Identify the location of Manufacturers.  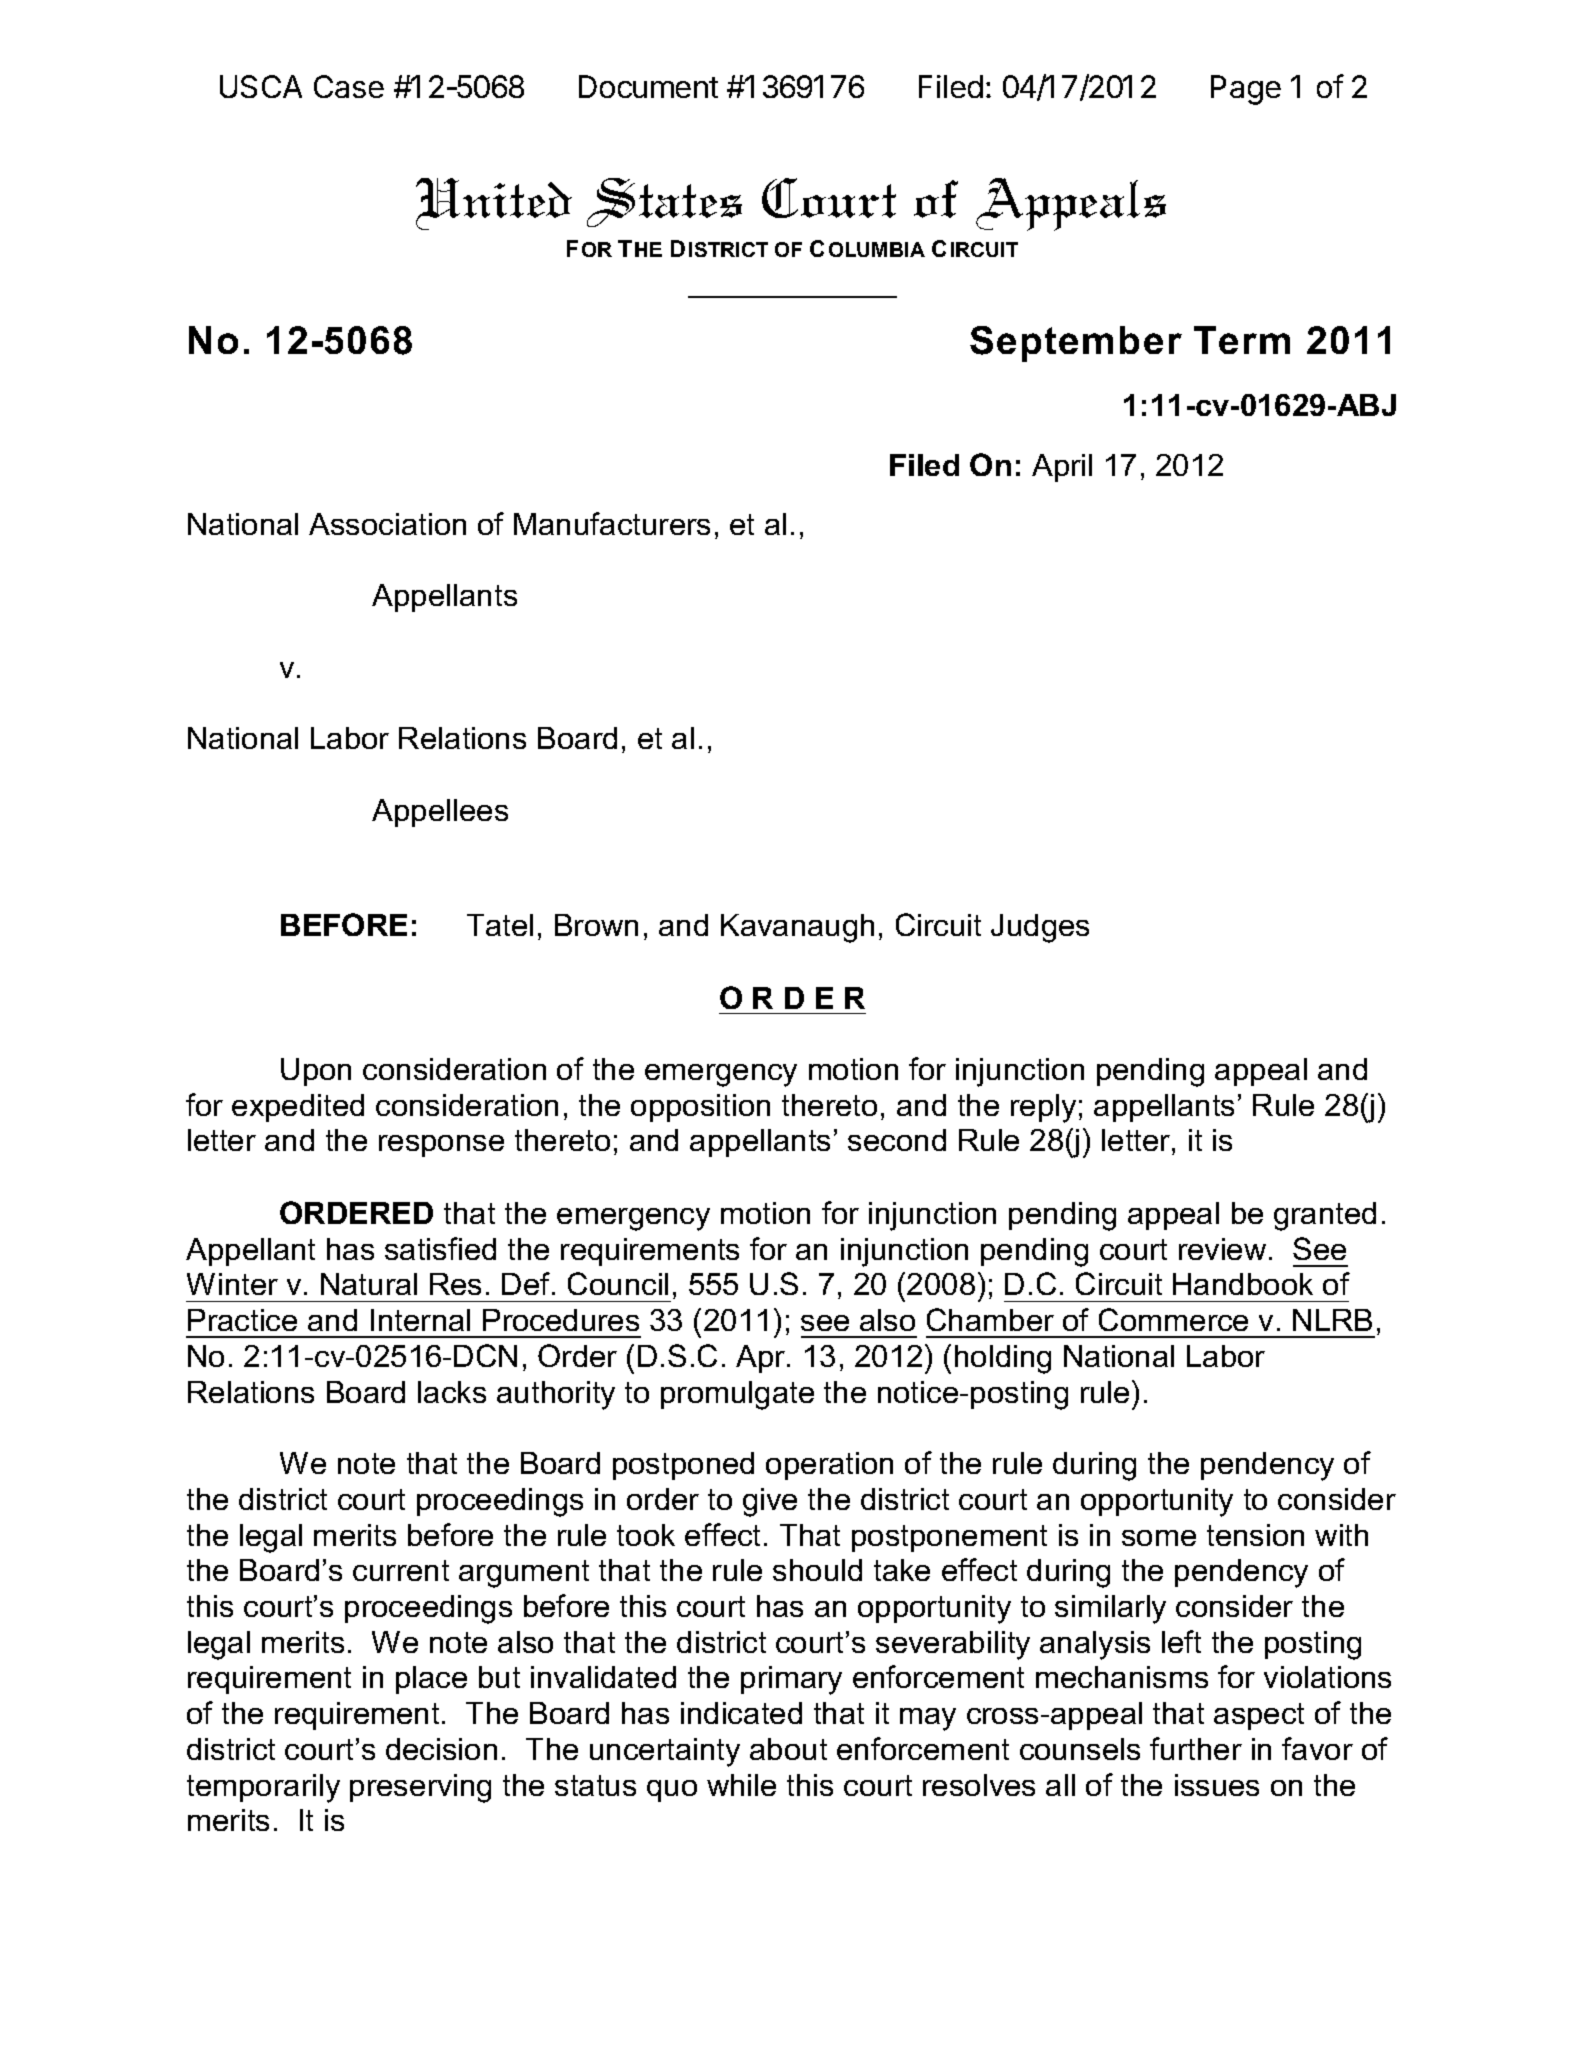
(612, 523).
